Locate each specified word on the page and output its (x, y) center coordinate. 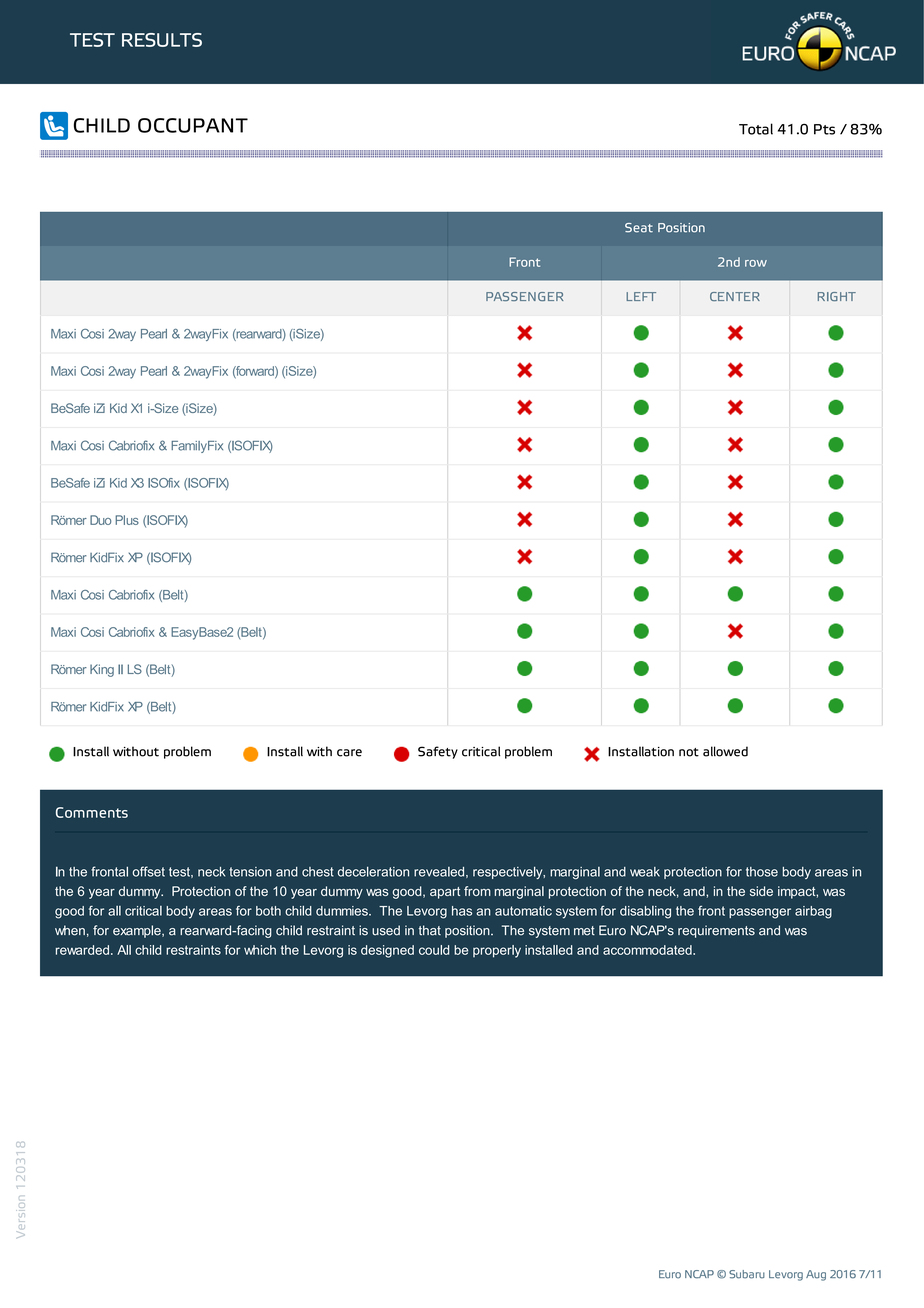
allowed (725, 751)
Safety (438, 752)
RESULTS (162, 40)
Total (756, 129)
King (102, 670)
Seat (639, 228)
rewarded (82, 950)
